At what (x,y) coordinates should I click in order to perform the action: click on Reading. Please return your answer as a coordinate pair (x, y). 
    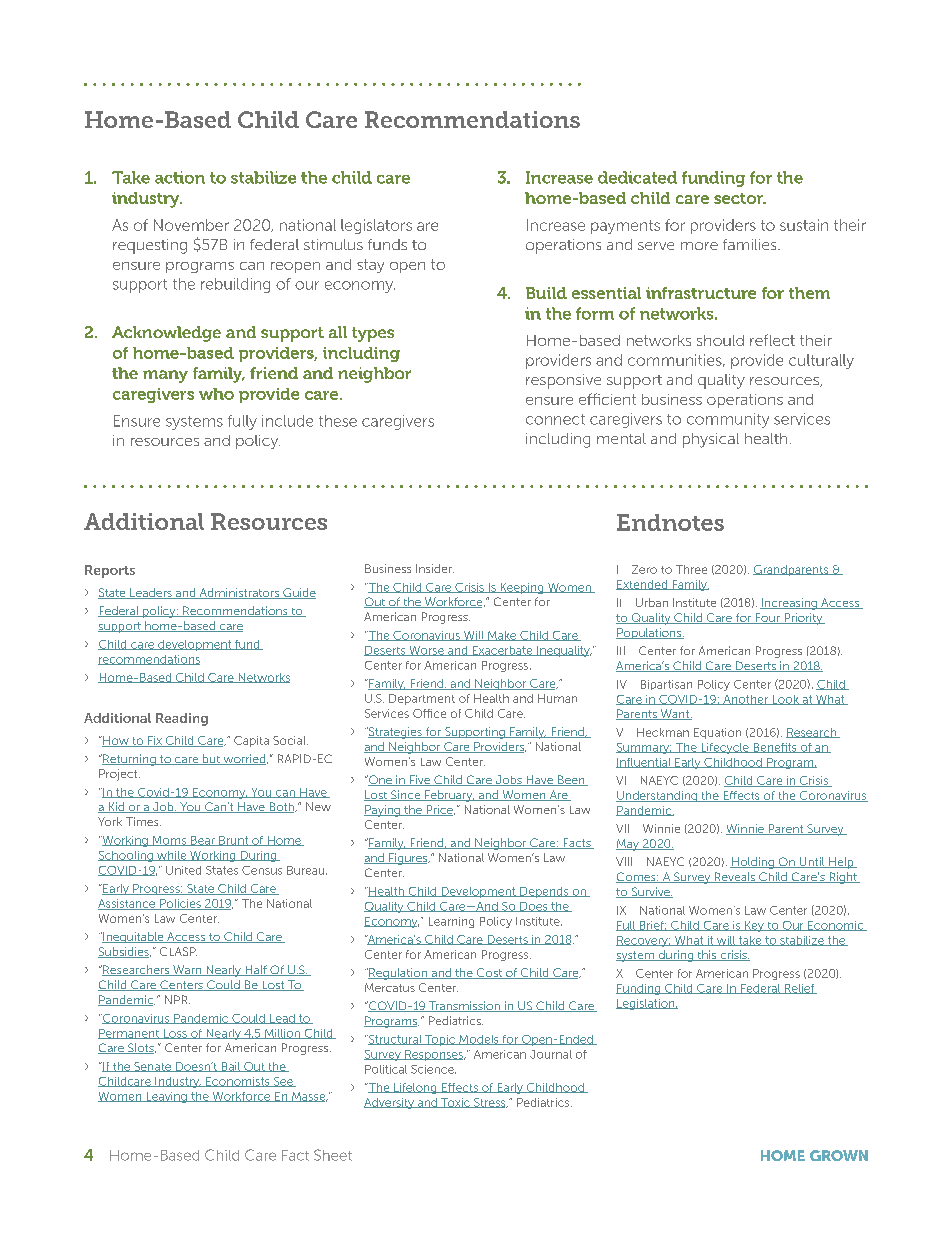
    Looking at the image, I should click on (182, 719).
